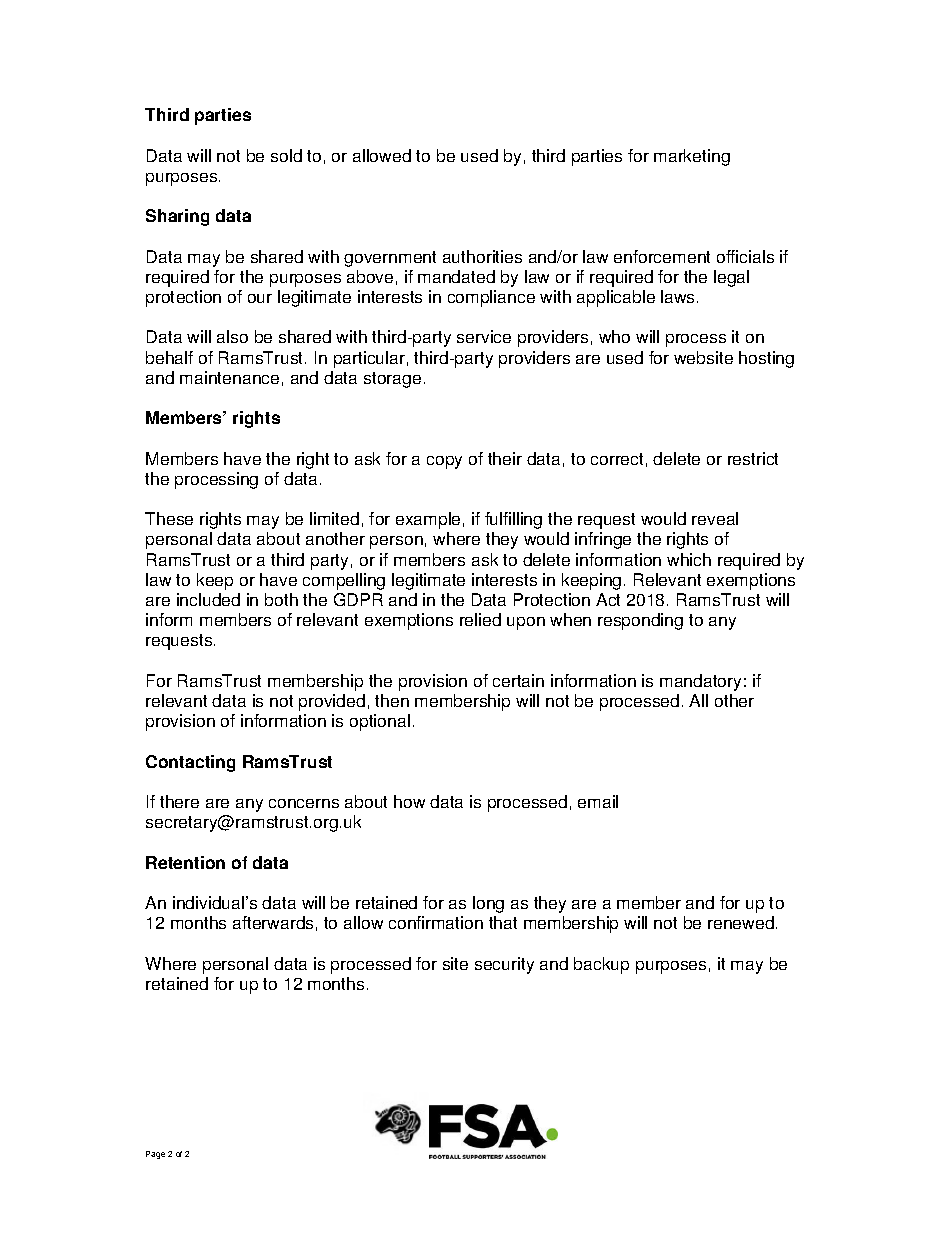  Describe the element at coordinates (155, 1155) in the screenshot. I see `Page` at that location.
